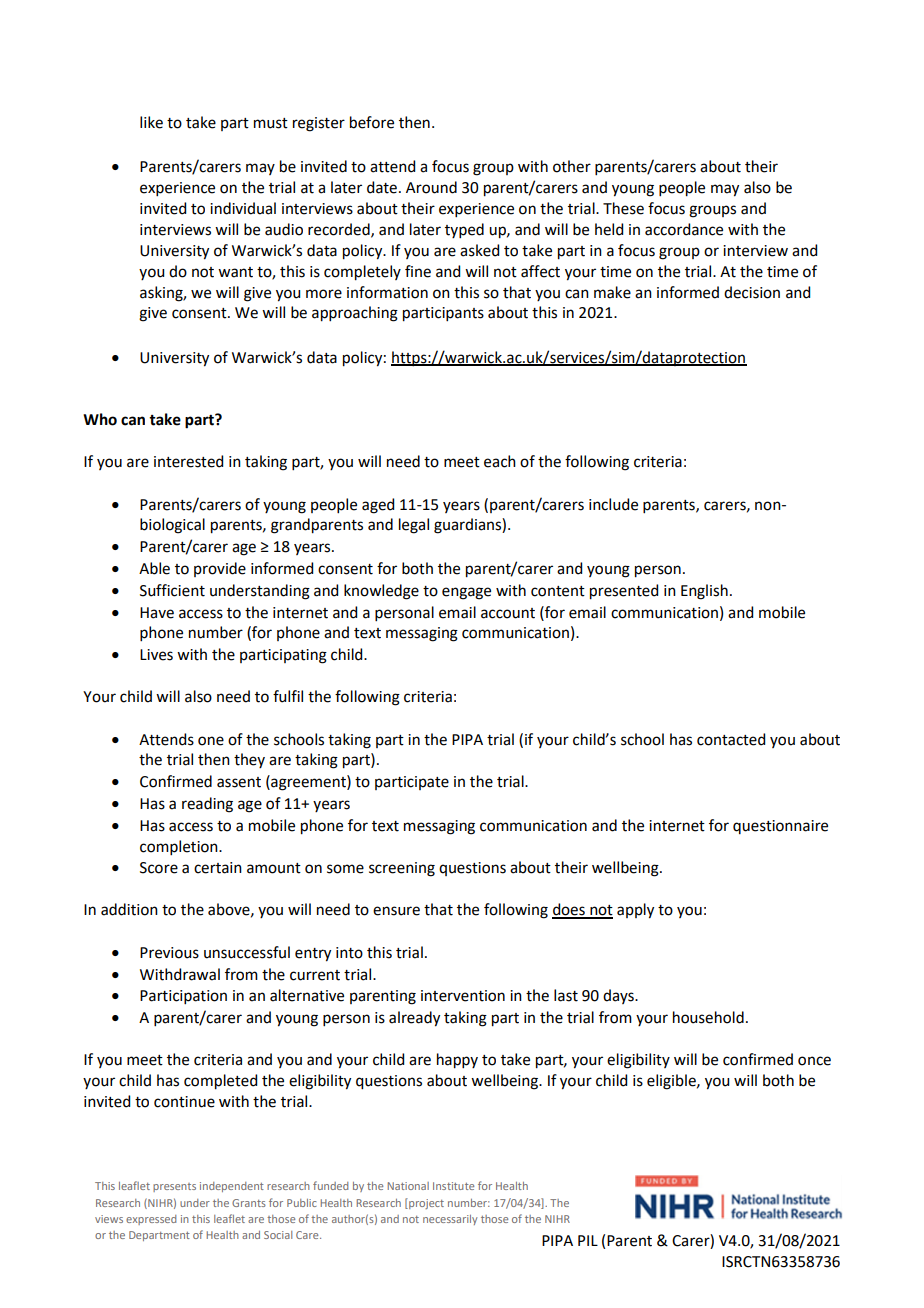 Image resolution: width=924 pixels, height=1308 pixels. What do you see at coordinates (508, 613) in the screenshot?
I see `account` at bounding box center [508, 613].
